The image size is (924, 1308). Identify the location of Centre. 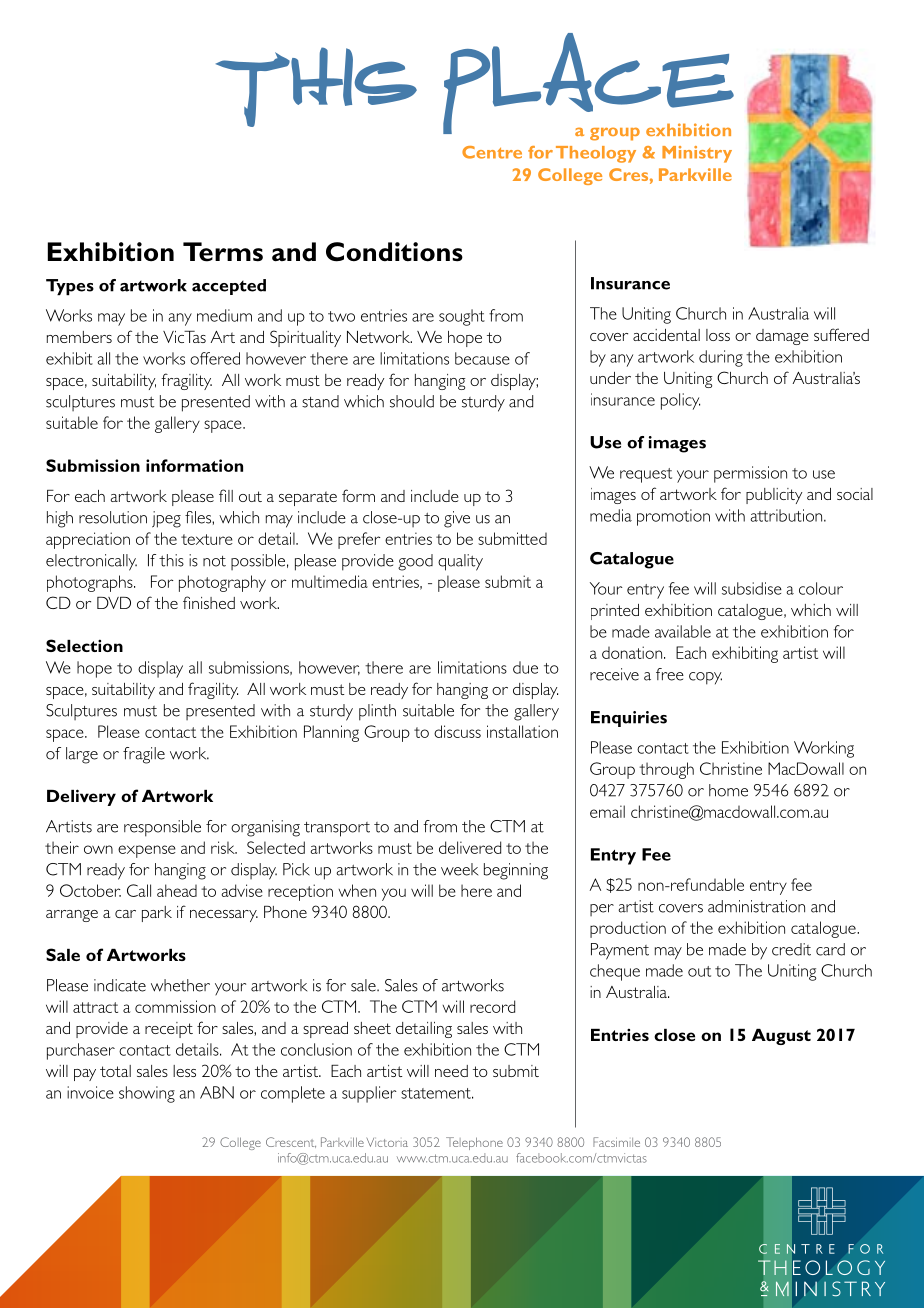
(492, 152).
